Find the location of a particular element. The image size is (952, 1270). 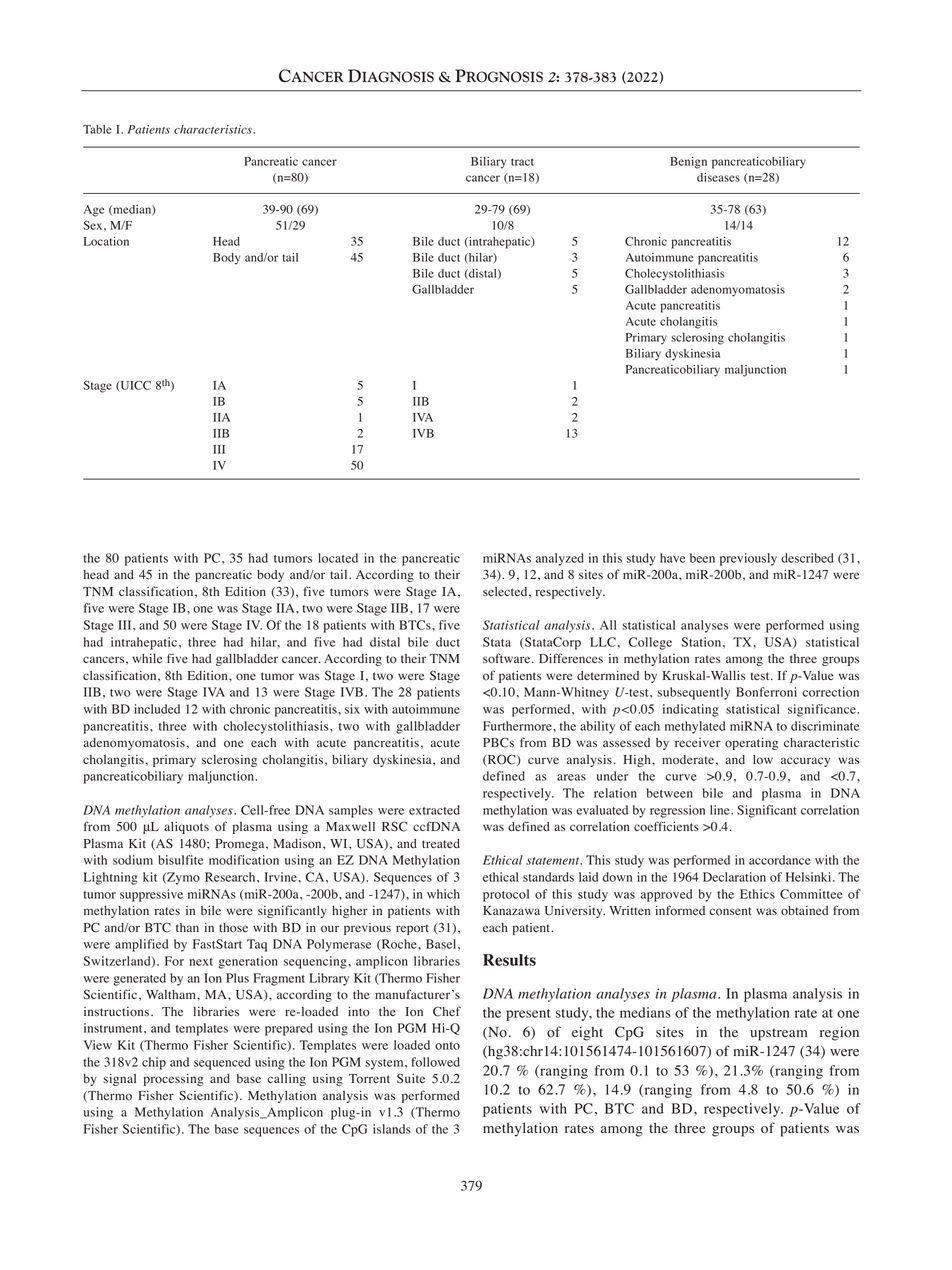

Benign is located at coordinates (688, 163).
